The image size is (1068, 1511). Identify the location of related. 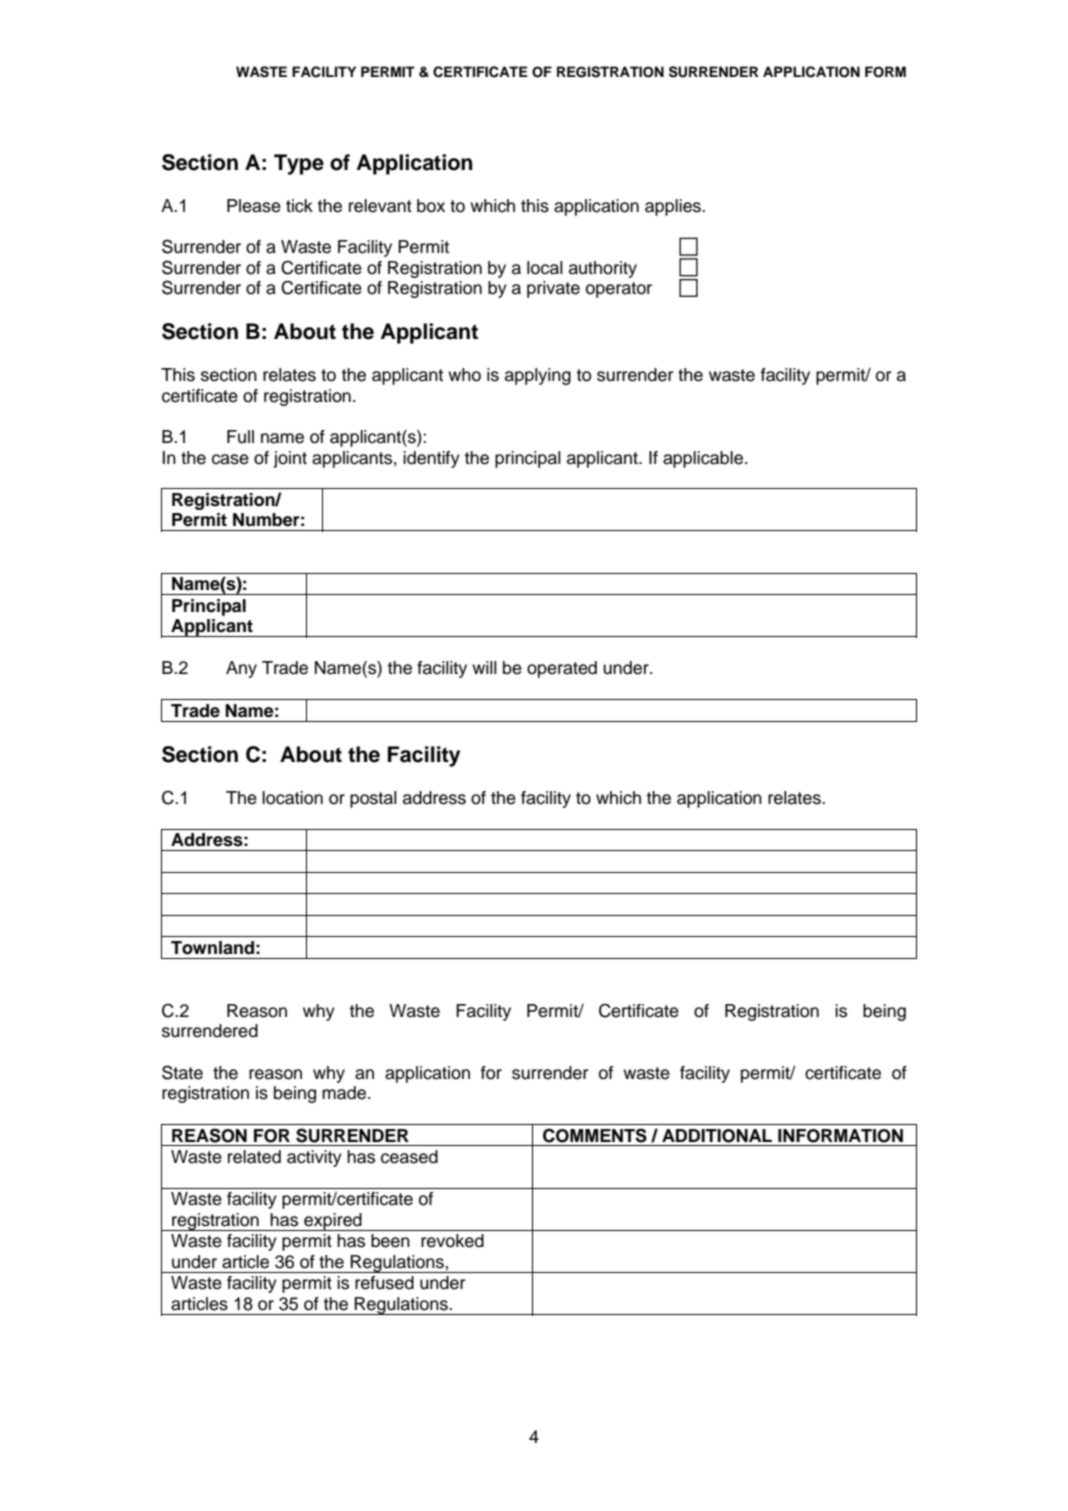
(254, 1157).
